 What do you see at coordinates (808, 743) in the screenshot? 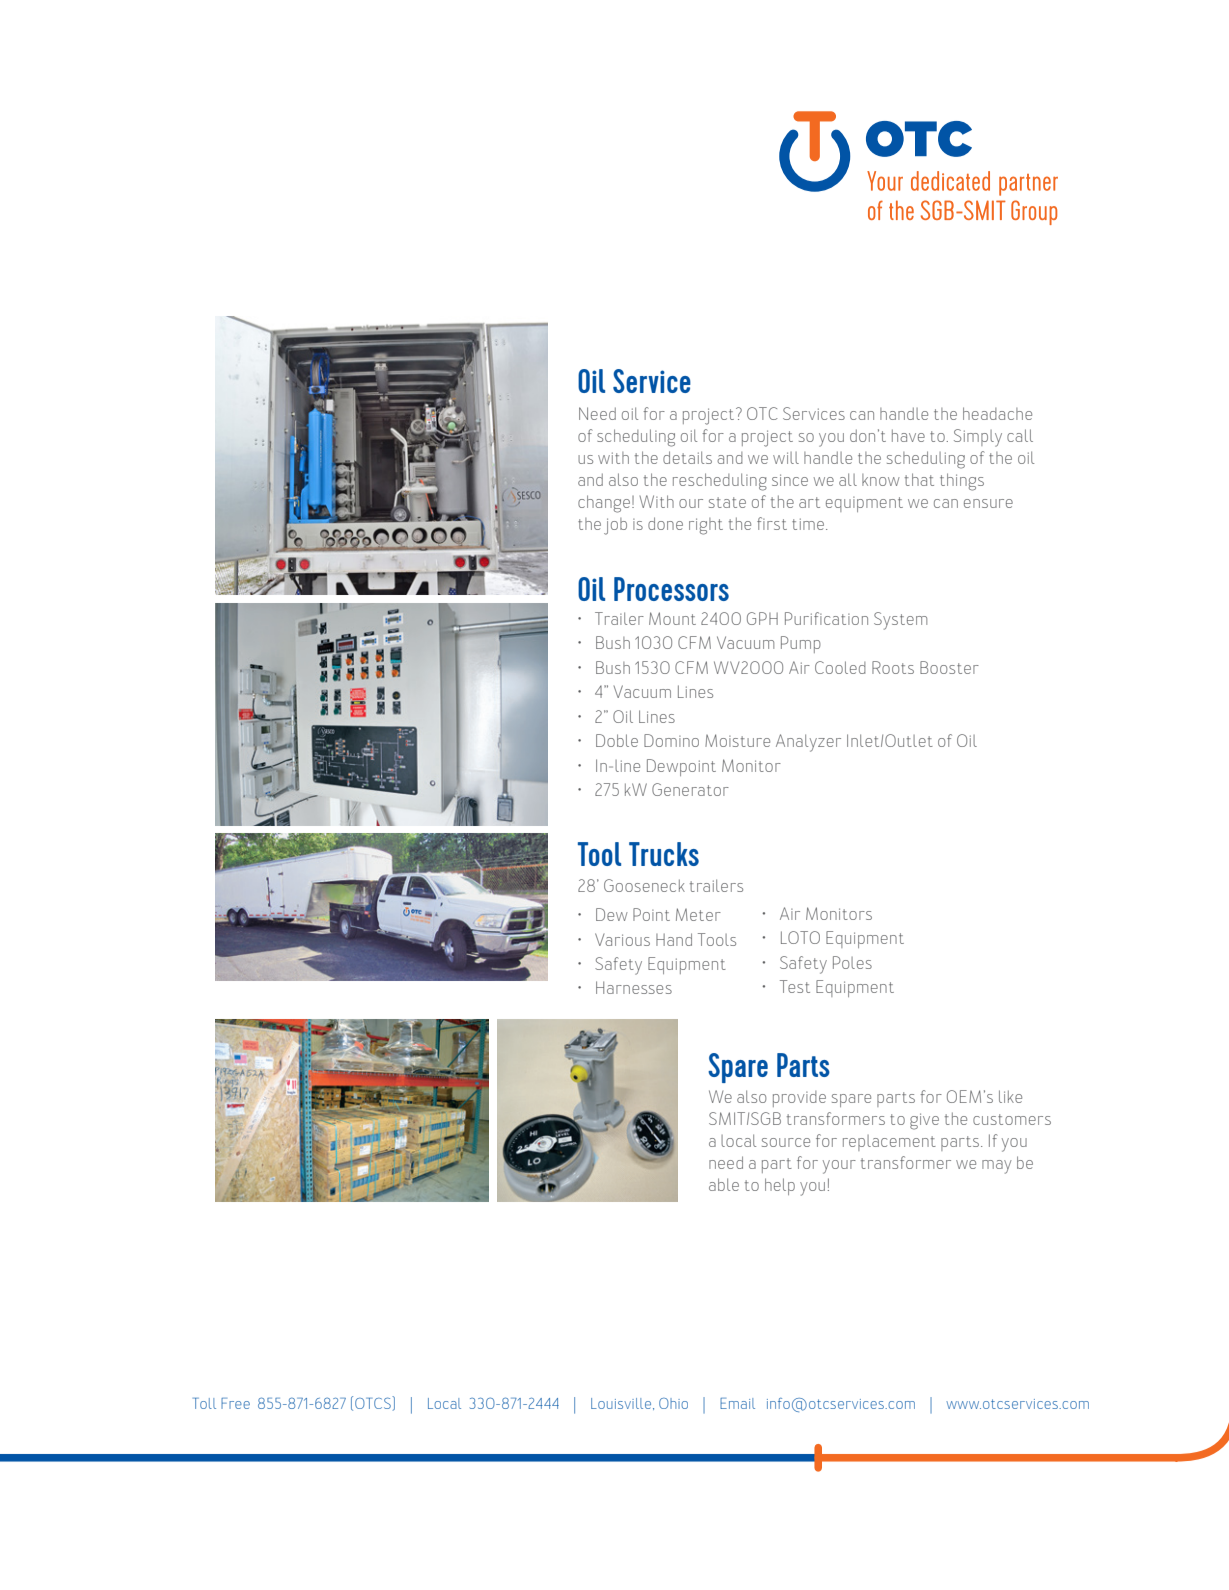
I see `Analyzer` at bounding box center [808, 743].
